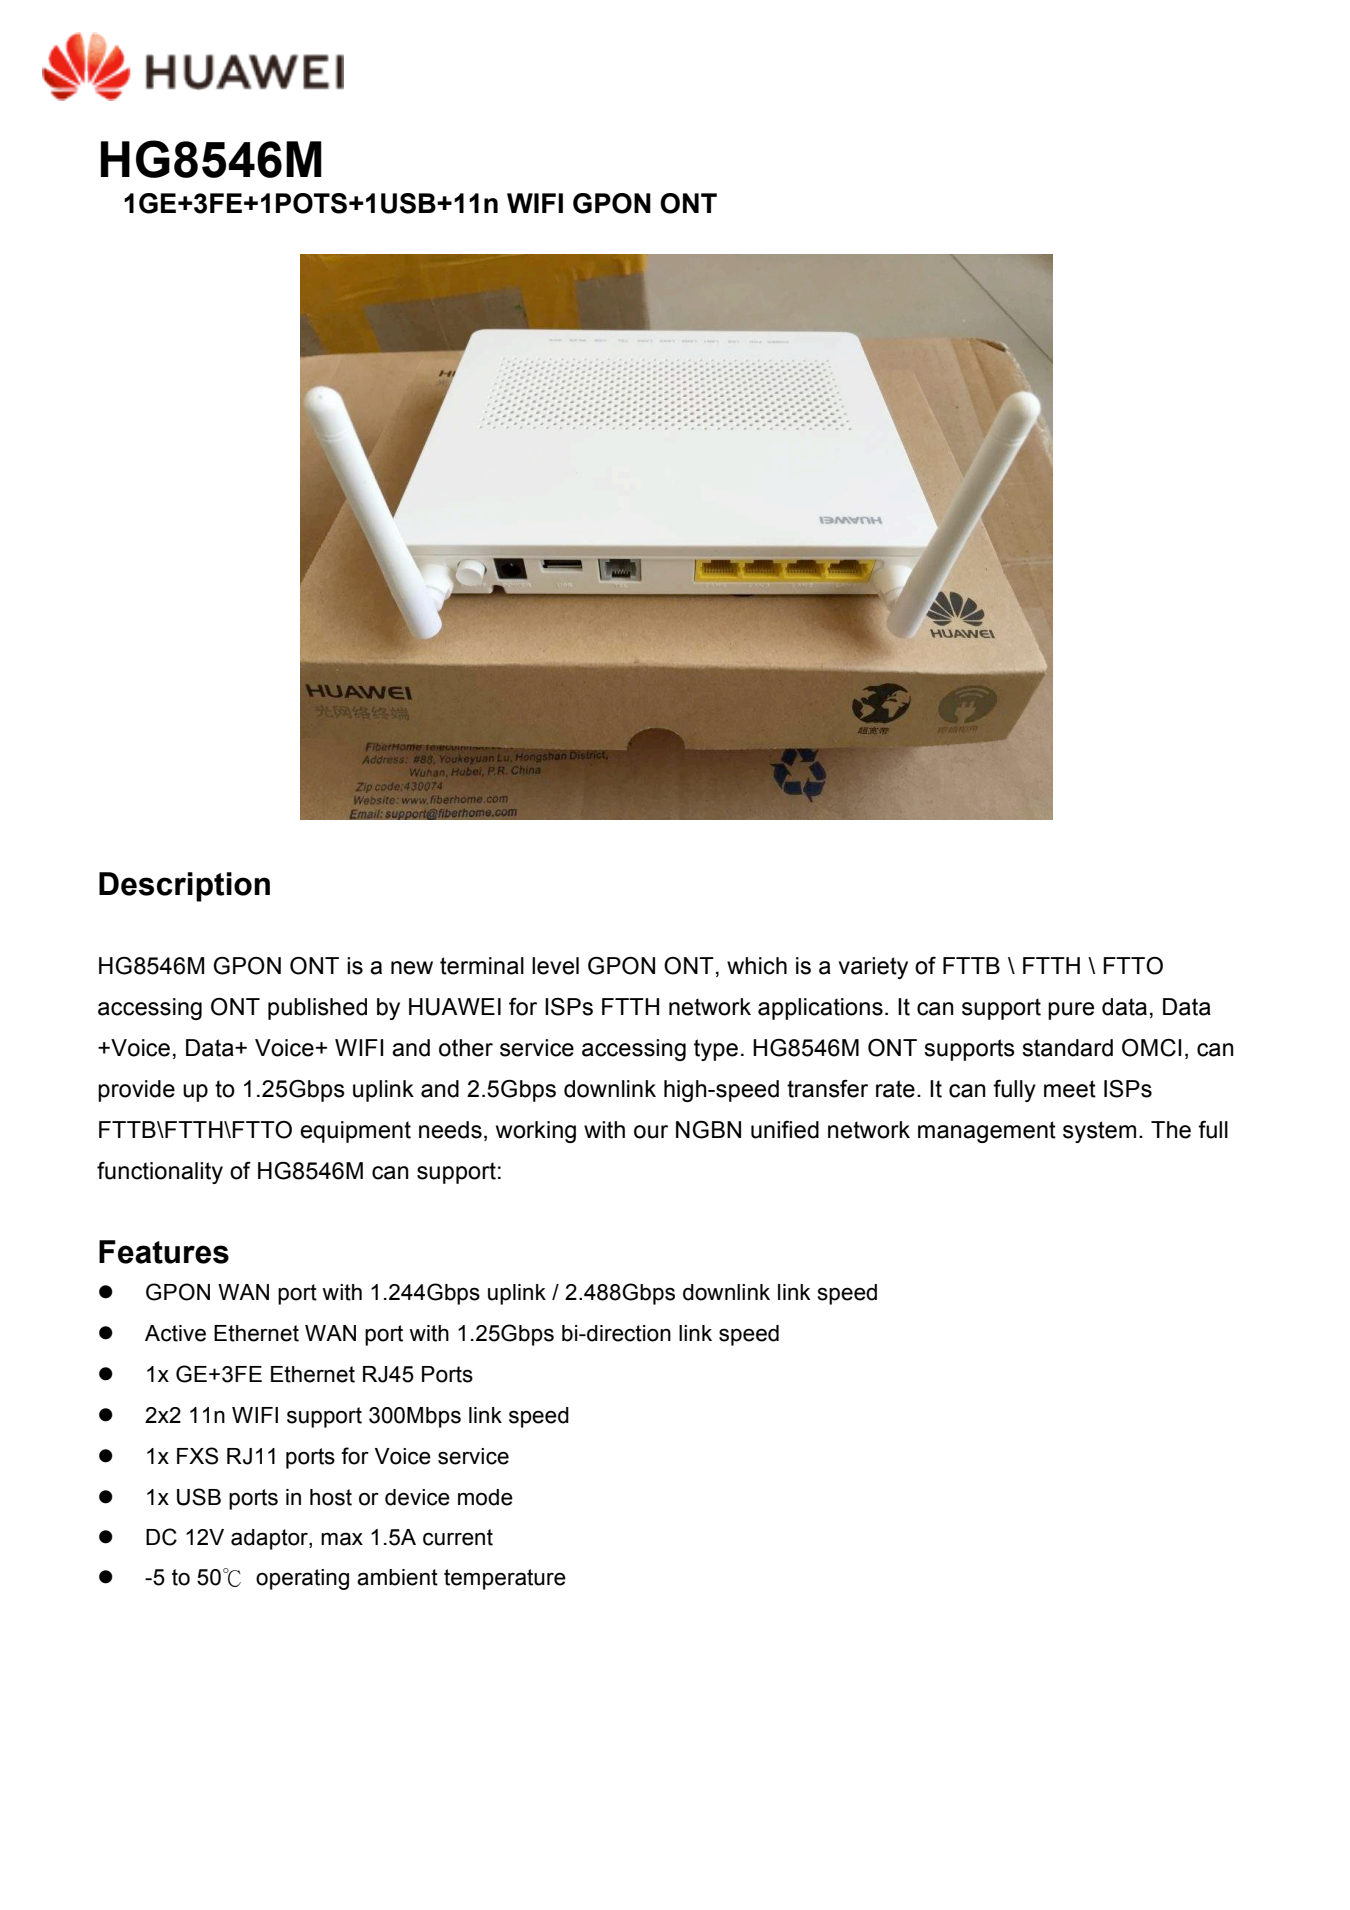  What do you see at coordinates (184, 887) in the image?
I see `Description` at bounding box center [184, 887].
